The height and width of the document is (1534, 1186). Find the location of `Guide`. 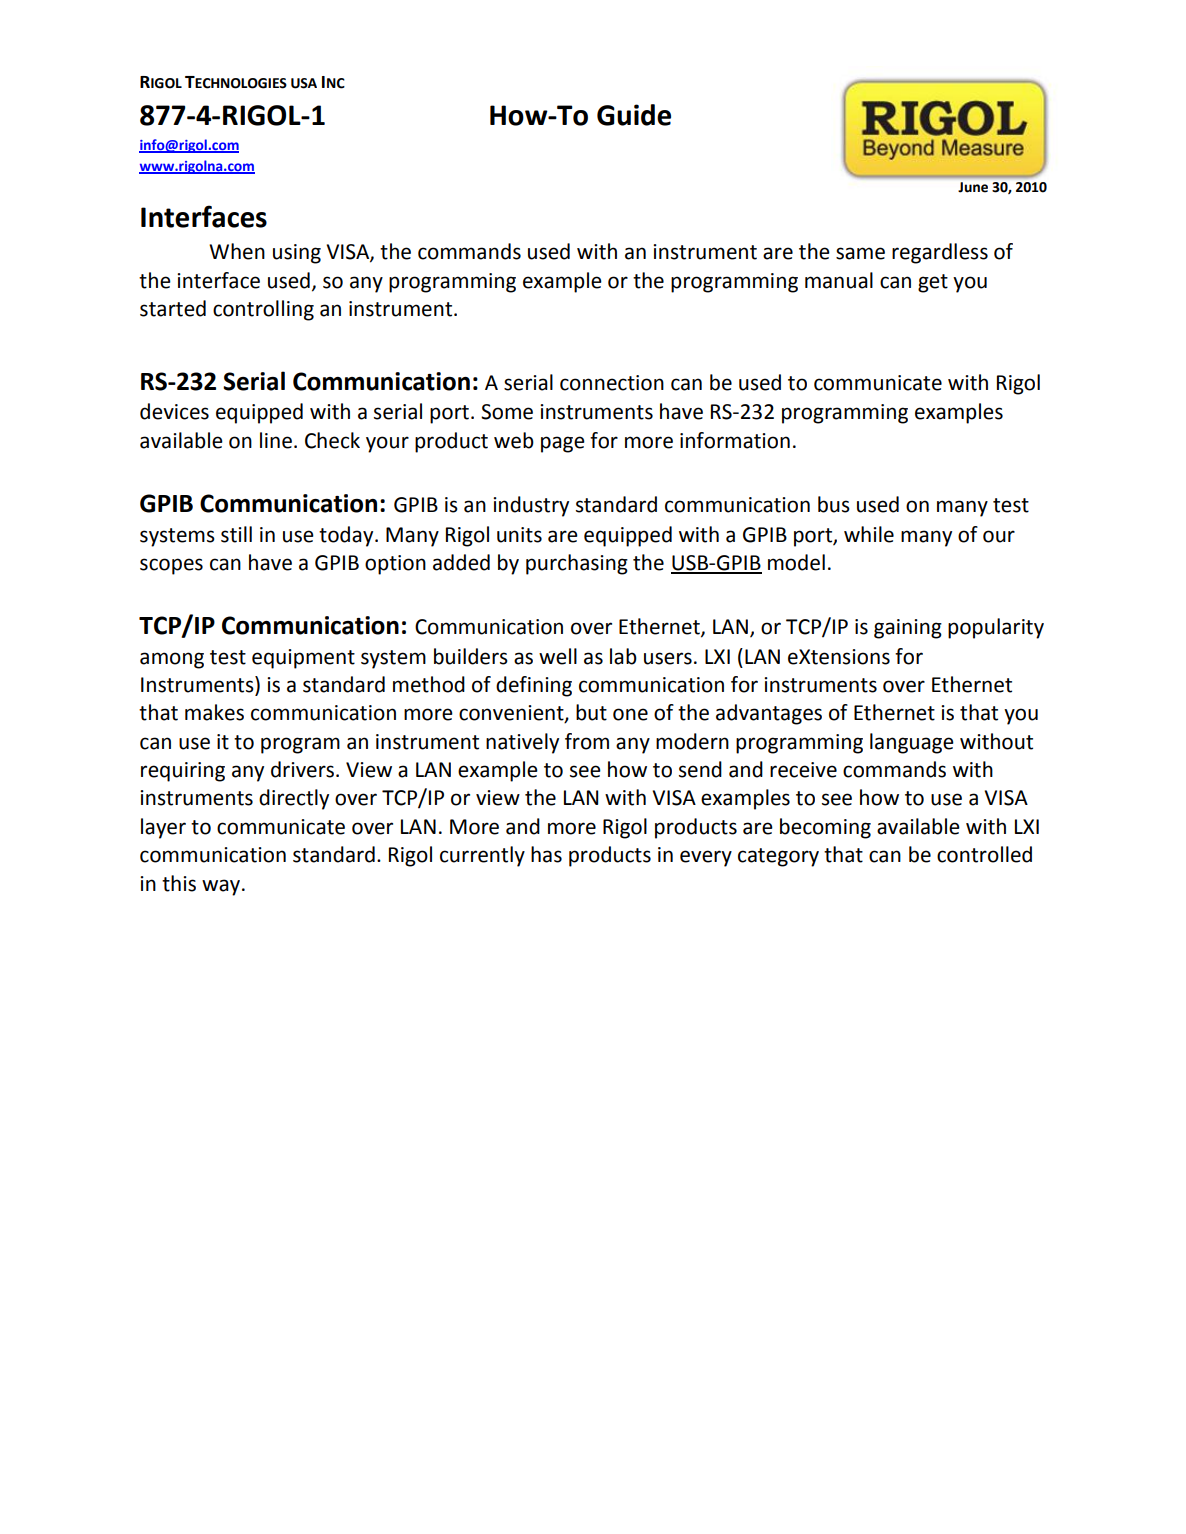

Guide is located at coordinates (634, 115).
